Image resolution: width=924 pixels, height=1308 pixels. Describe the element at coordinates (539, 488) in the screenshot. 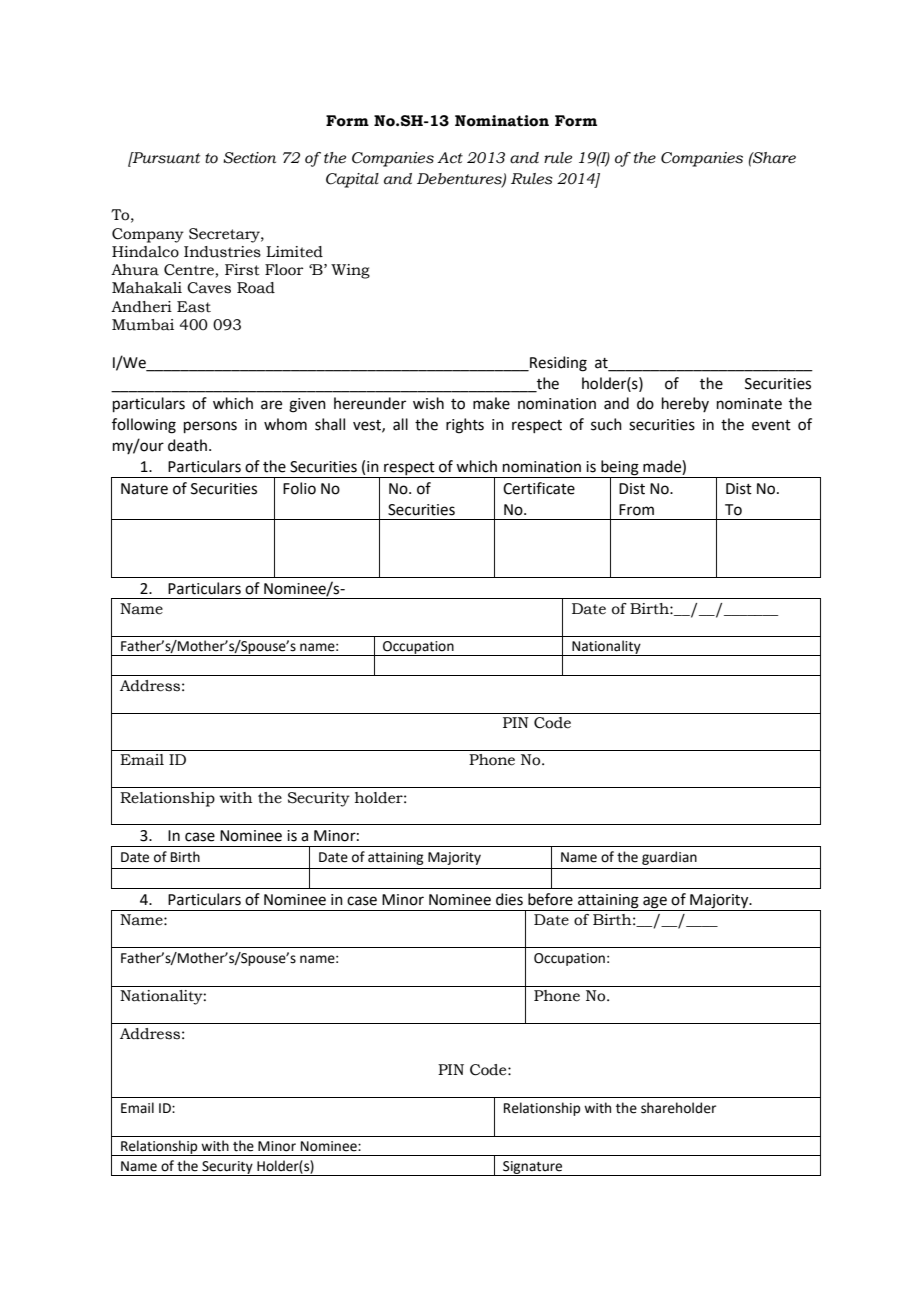

I see `Certificate` at that location.
